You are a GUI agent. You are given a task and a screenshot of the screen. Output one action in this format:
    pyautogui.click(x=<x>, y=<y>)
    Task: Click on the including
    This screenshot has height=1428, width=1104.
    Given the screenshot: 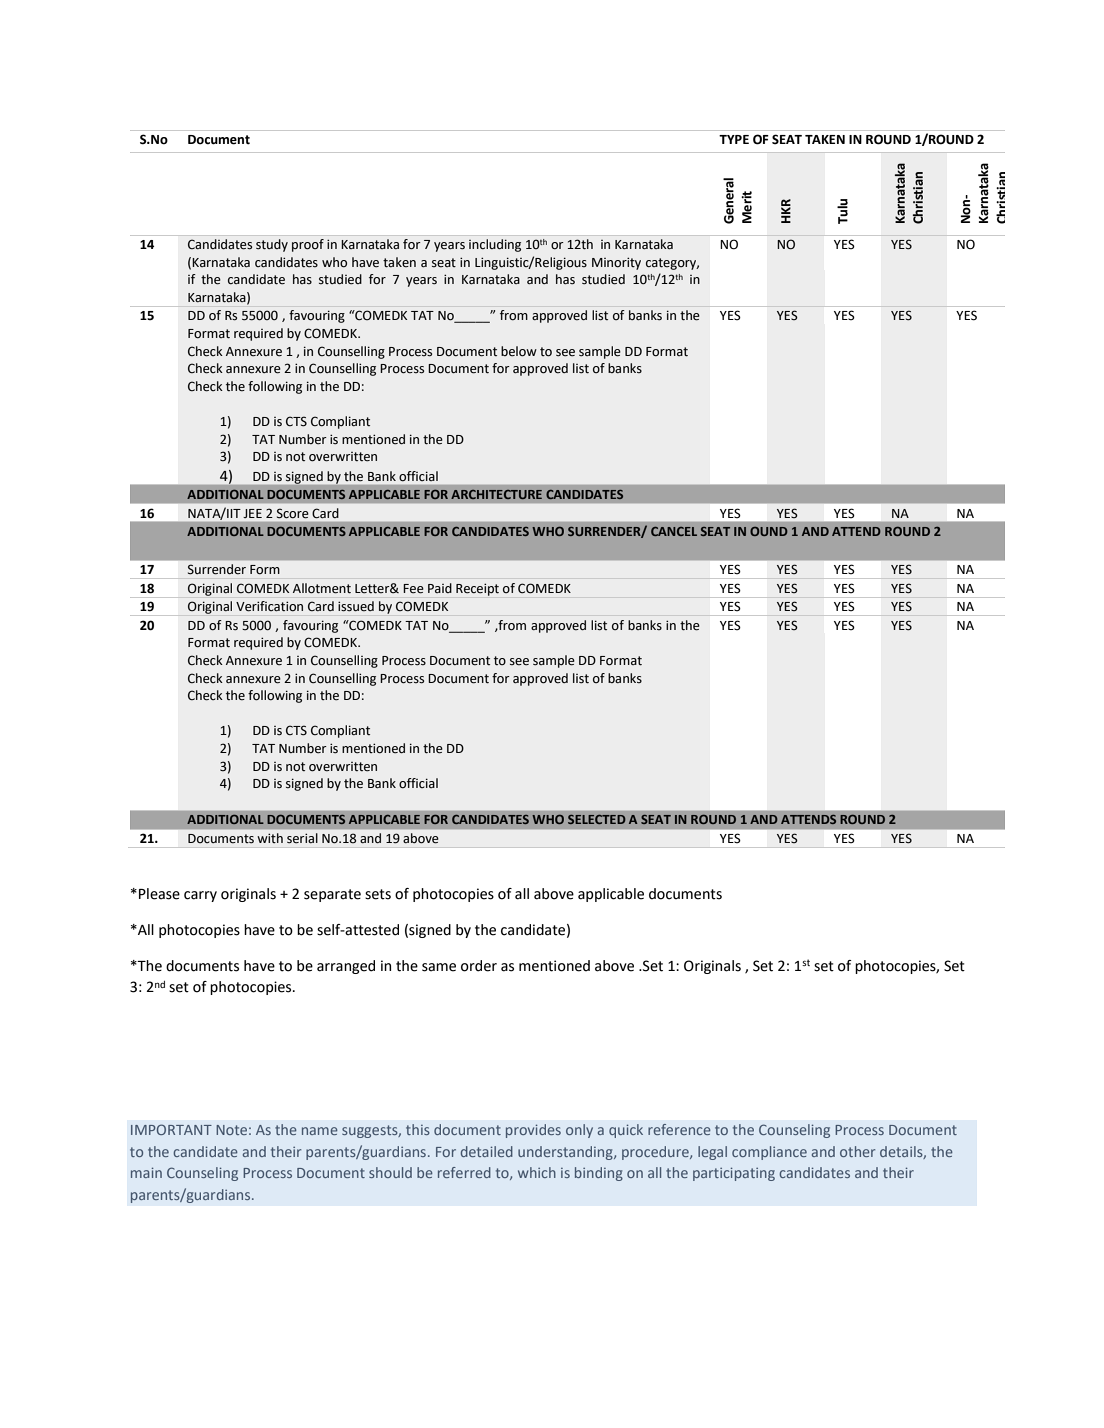 What is the action you would take?
    pyautogui.click(x=495, y=245)
